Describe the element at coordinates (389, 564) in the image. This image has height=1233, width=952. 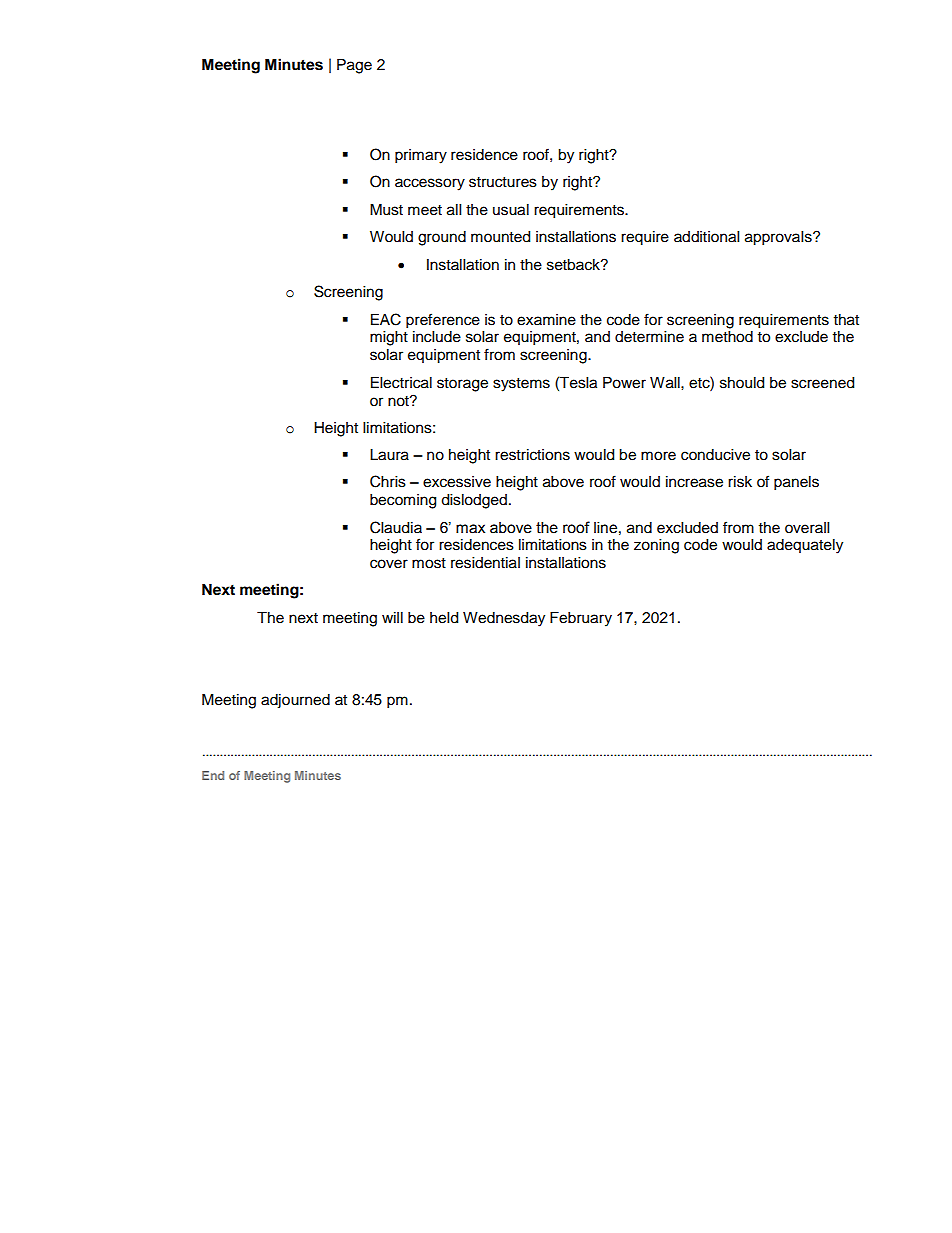
I see `cover` at that location.
